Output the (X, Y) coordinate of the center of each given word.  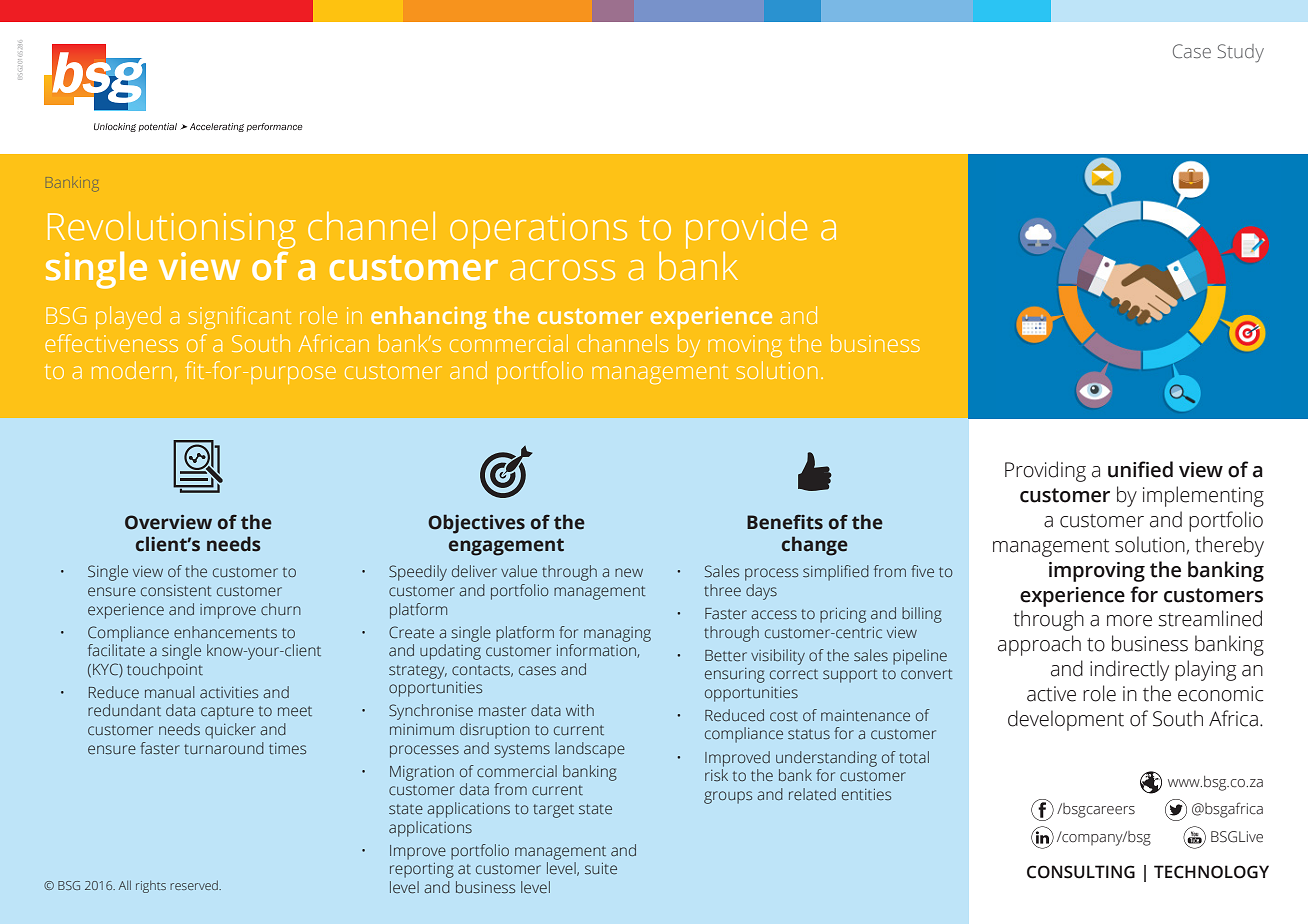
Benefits (785, 522)
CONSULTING (1081, 872)
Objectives (476, 524)
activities (229, 693)
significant (239, 317)
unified (1140, 469)
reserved (195, 885)
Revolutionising (172, 230)
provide (746, 230)
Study (1241, 53)
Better (726, 656)
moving (745, 346)
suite (601, 869)
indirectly (1129, 670)
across (562, 270)
